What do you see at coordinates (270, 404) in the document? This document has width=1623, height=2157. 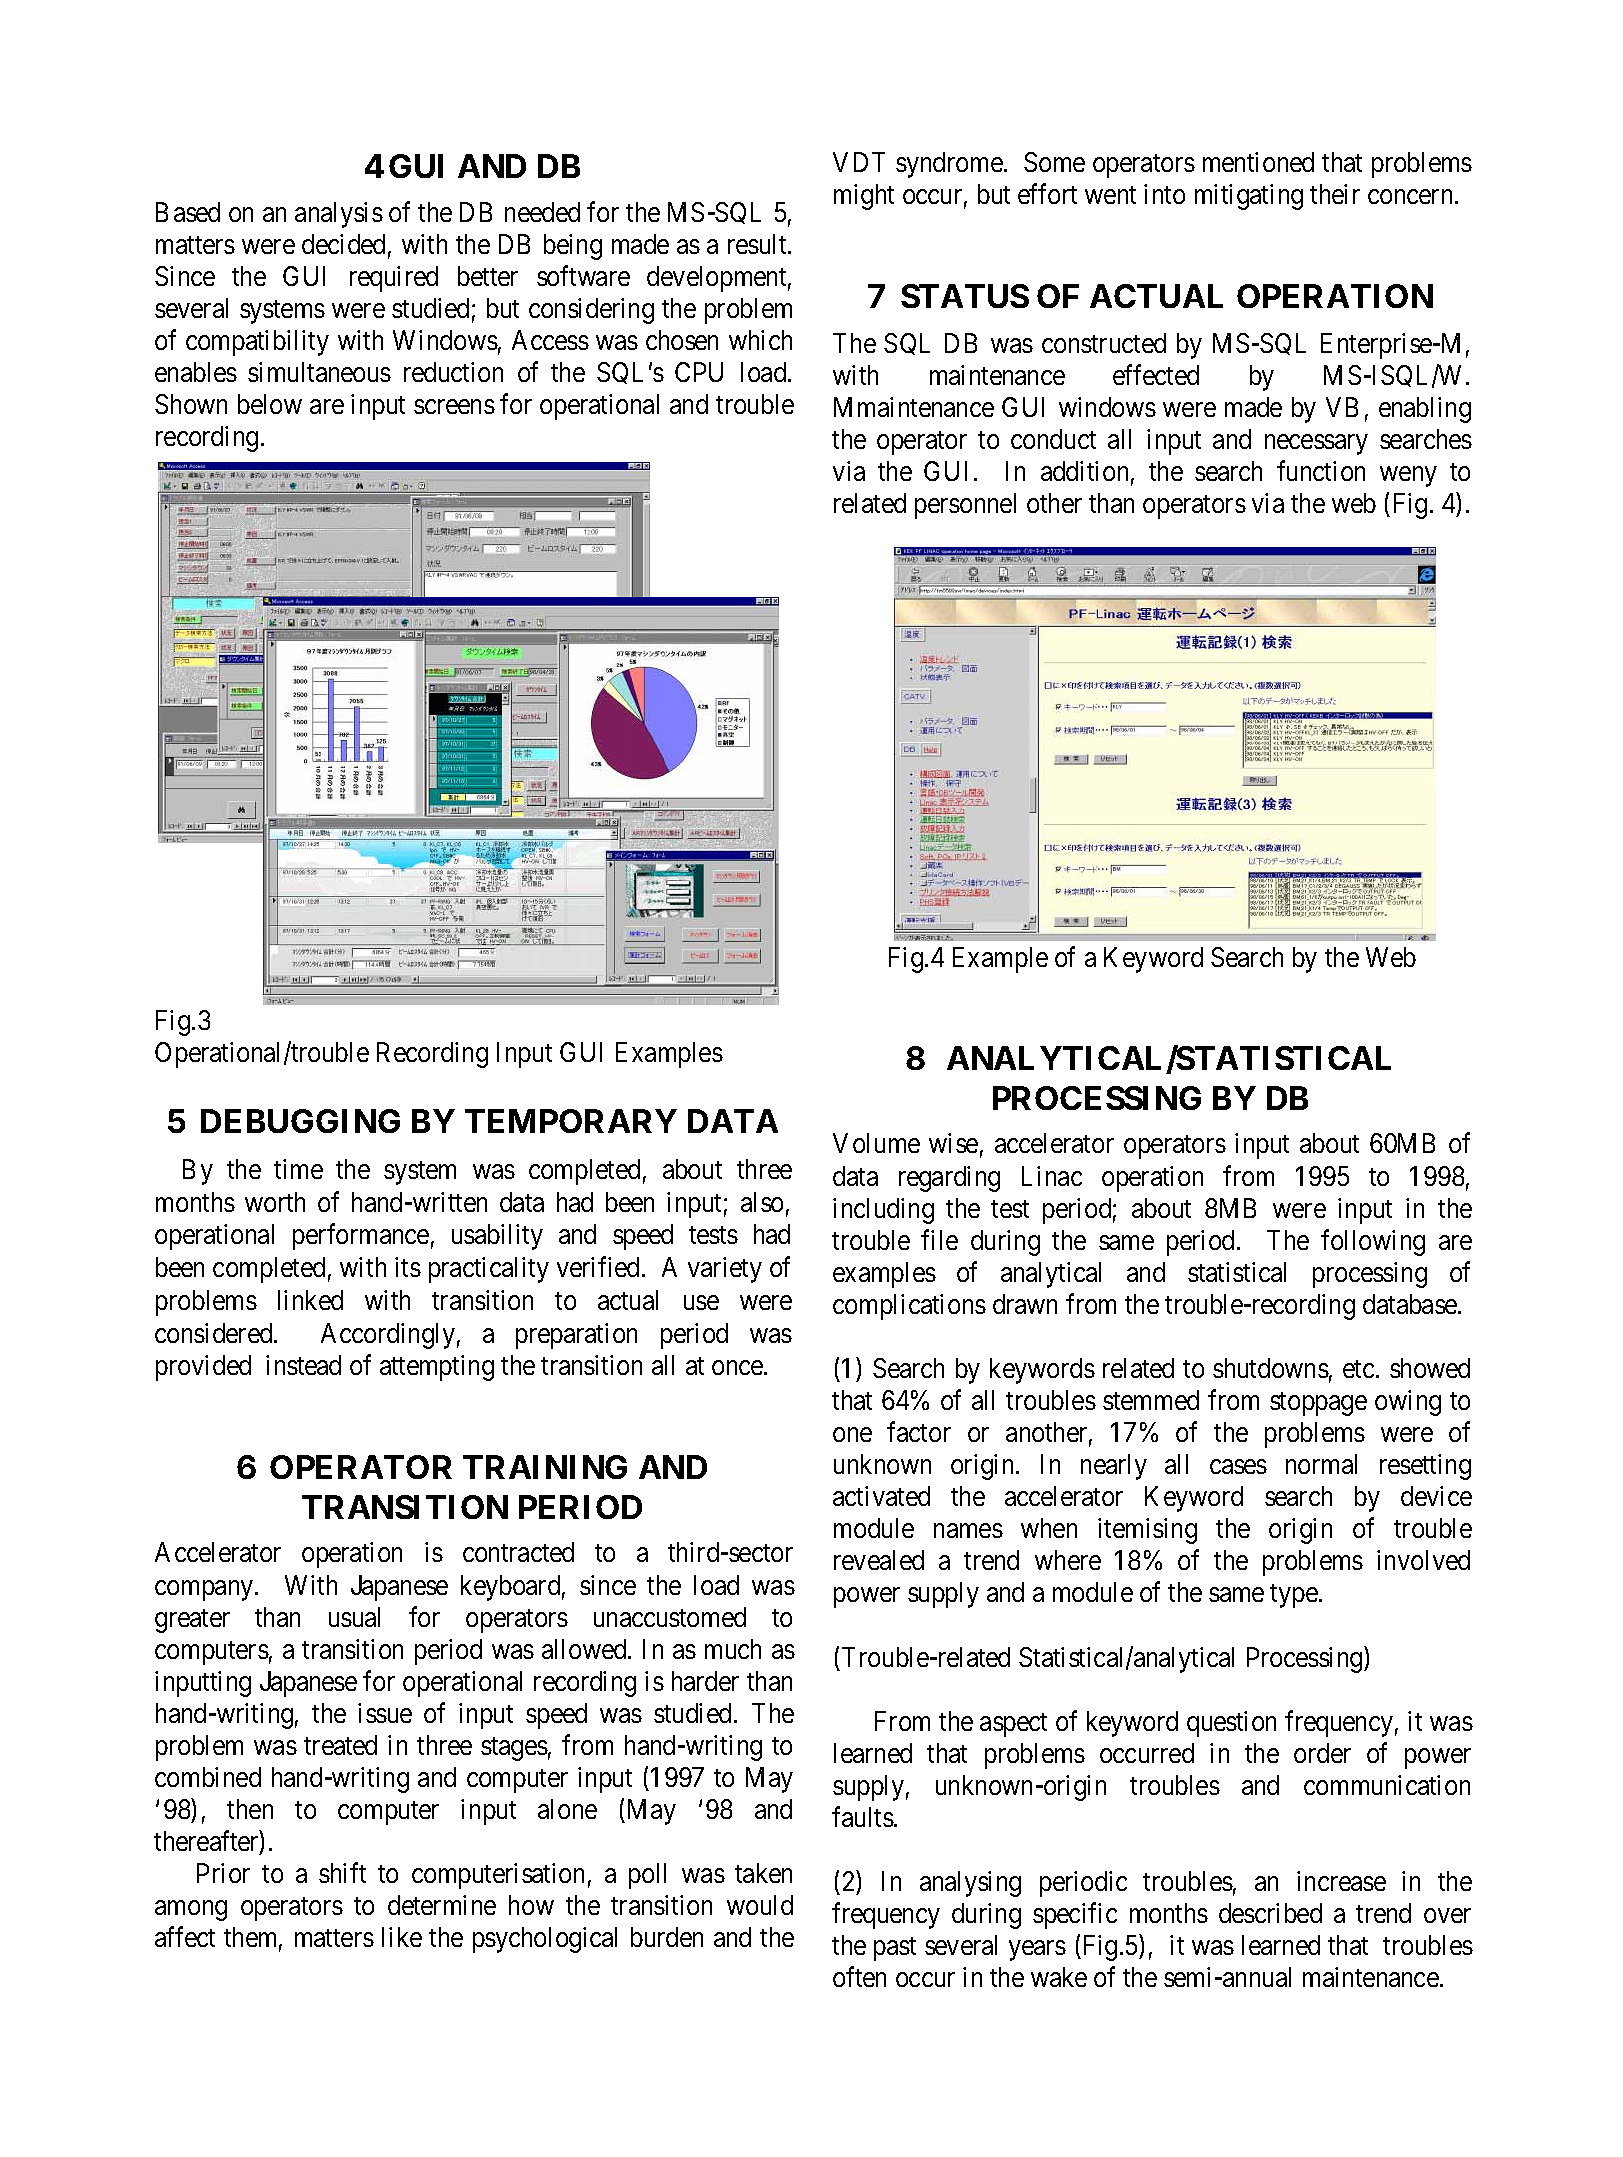 I see `below` at bounding box center [270, 404].
